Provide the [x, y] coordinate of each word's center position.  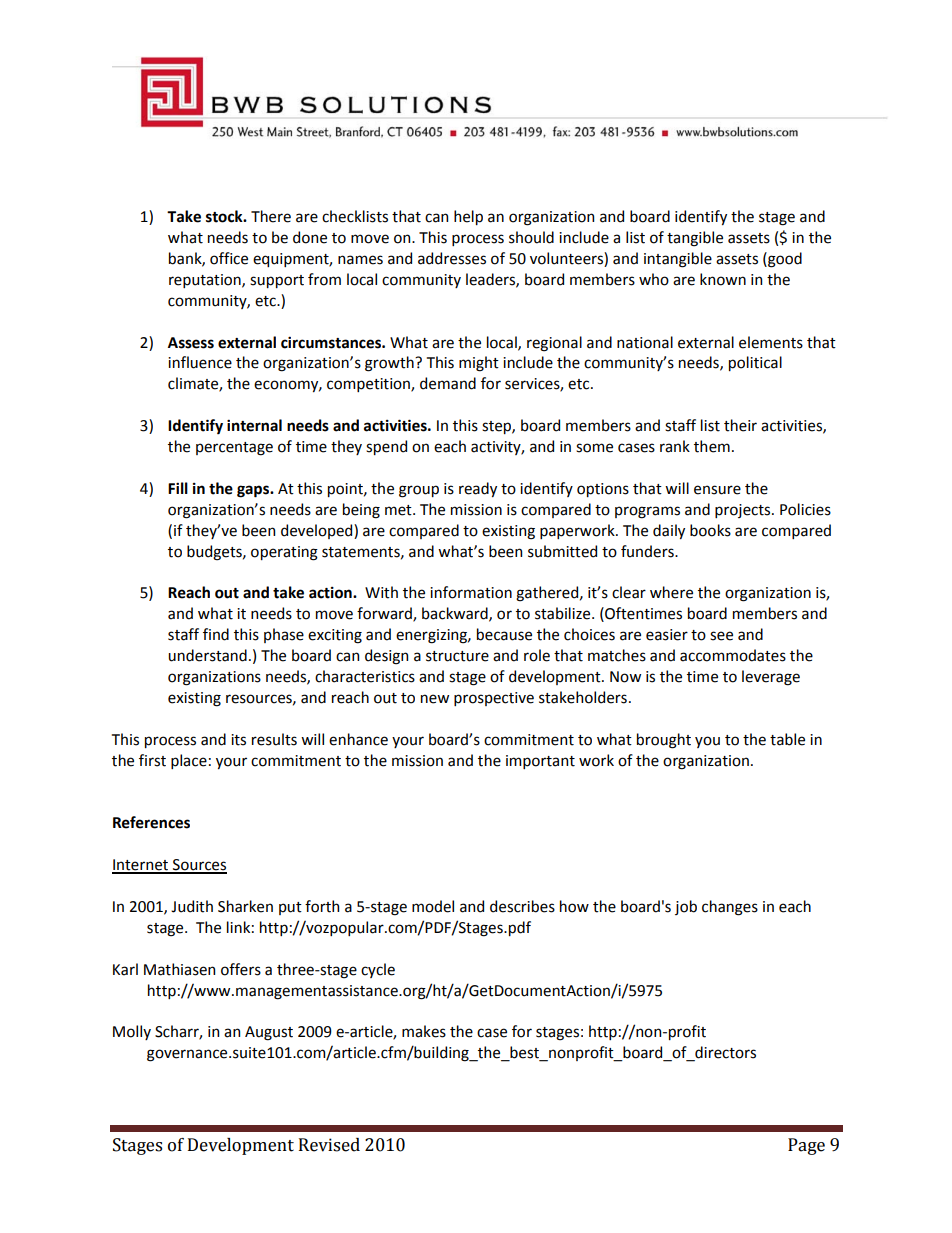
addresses [452, 258]
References [151, 822]
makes [424, 1031]
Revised [329, 1145]
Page [806, 1146]
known [723, 279]
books [710, 530]
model [433, 906]
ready [478, 489]
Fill [178, 488]
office [229, 258]
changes [730, 908]
